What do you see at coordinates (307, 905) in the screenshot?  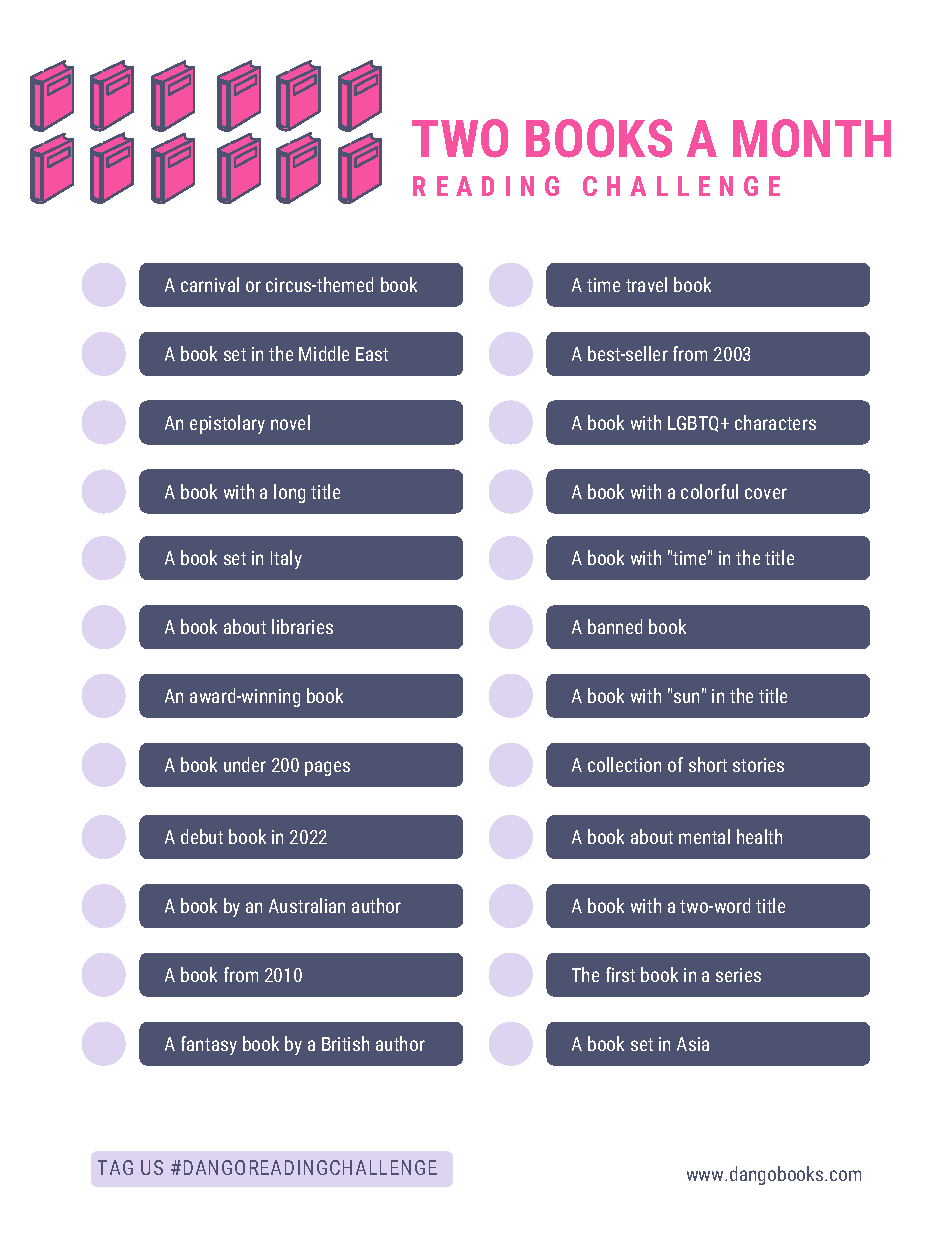 I see `Australian` at bounding box center [307, 905].
